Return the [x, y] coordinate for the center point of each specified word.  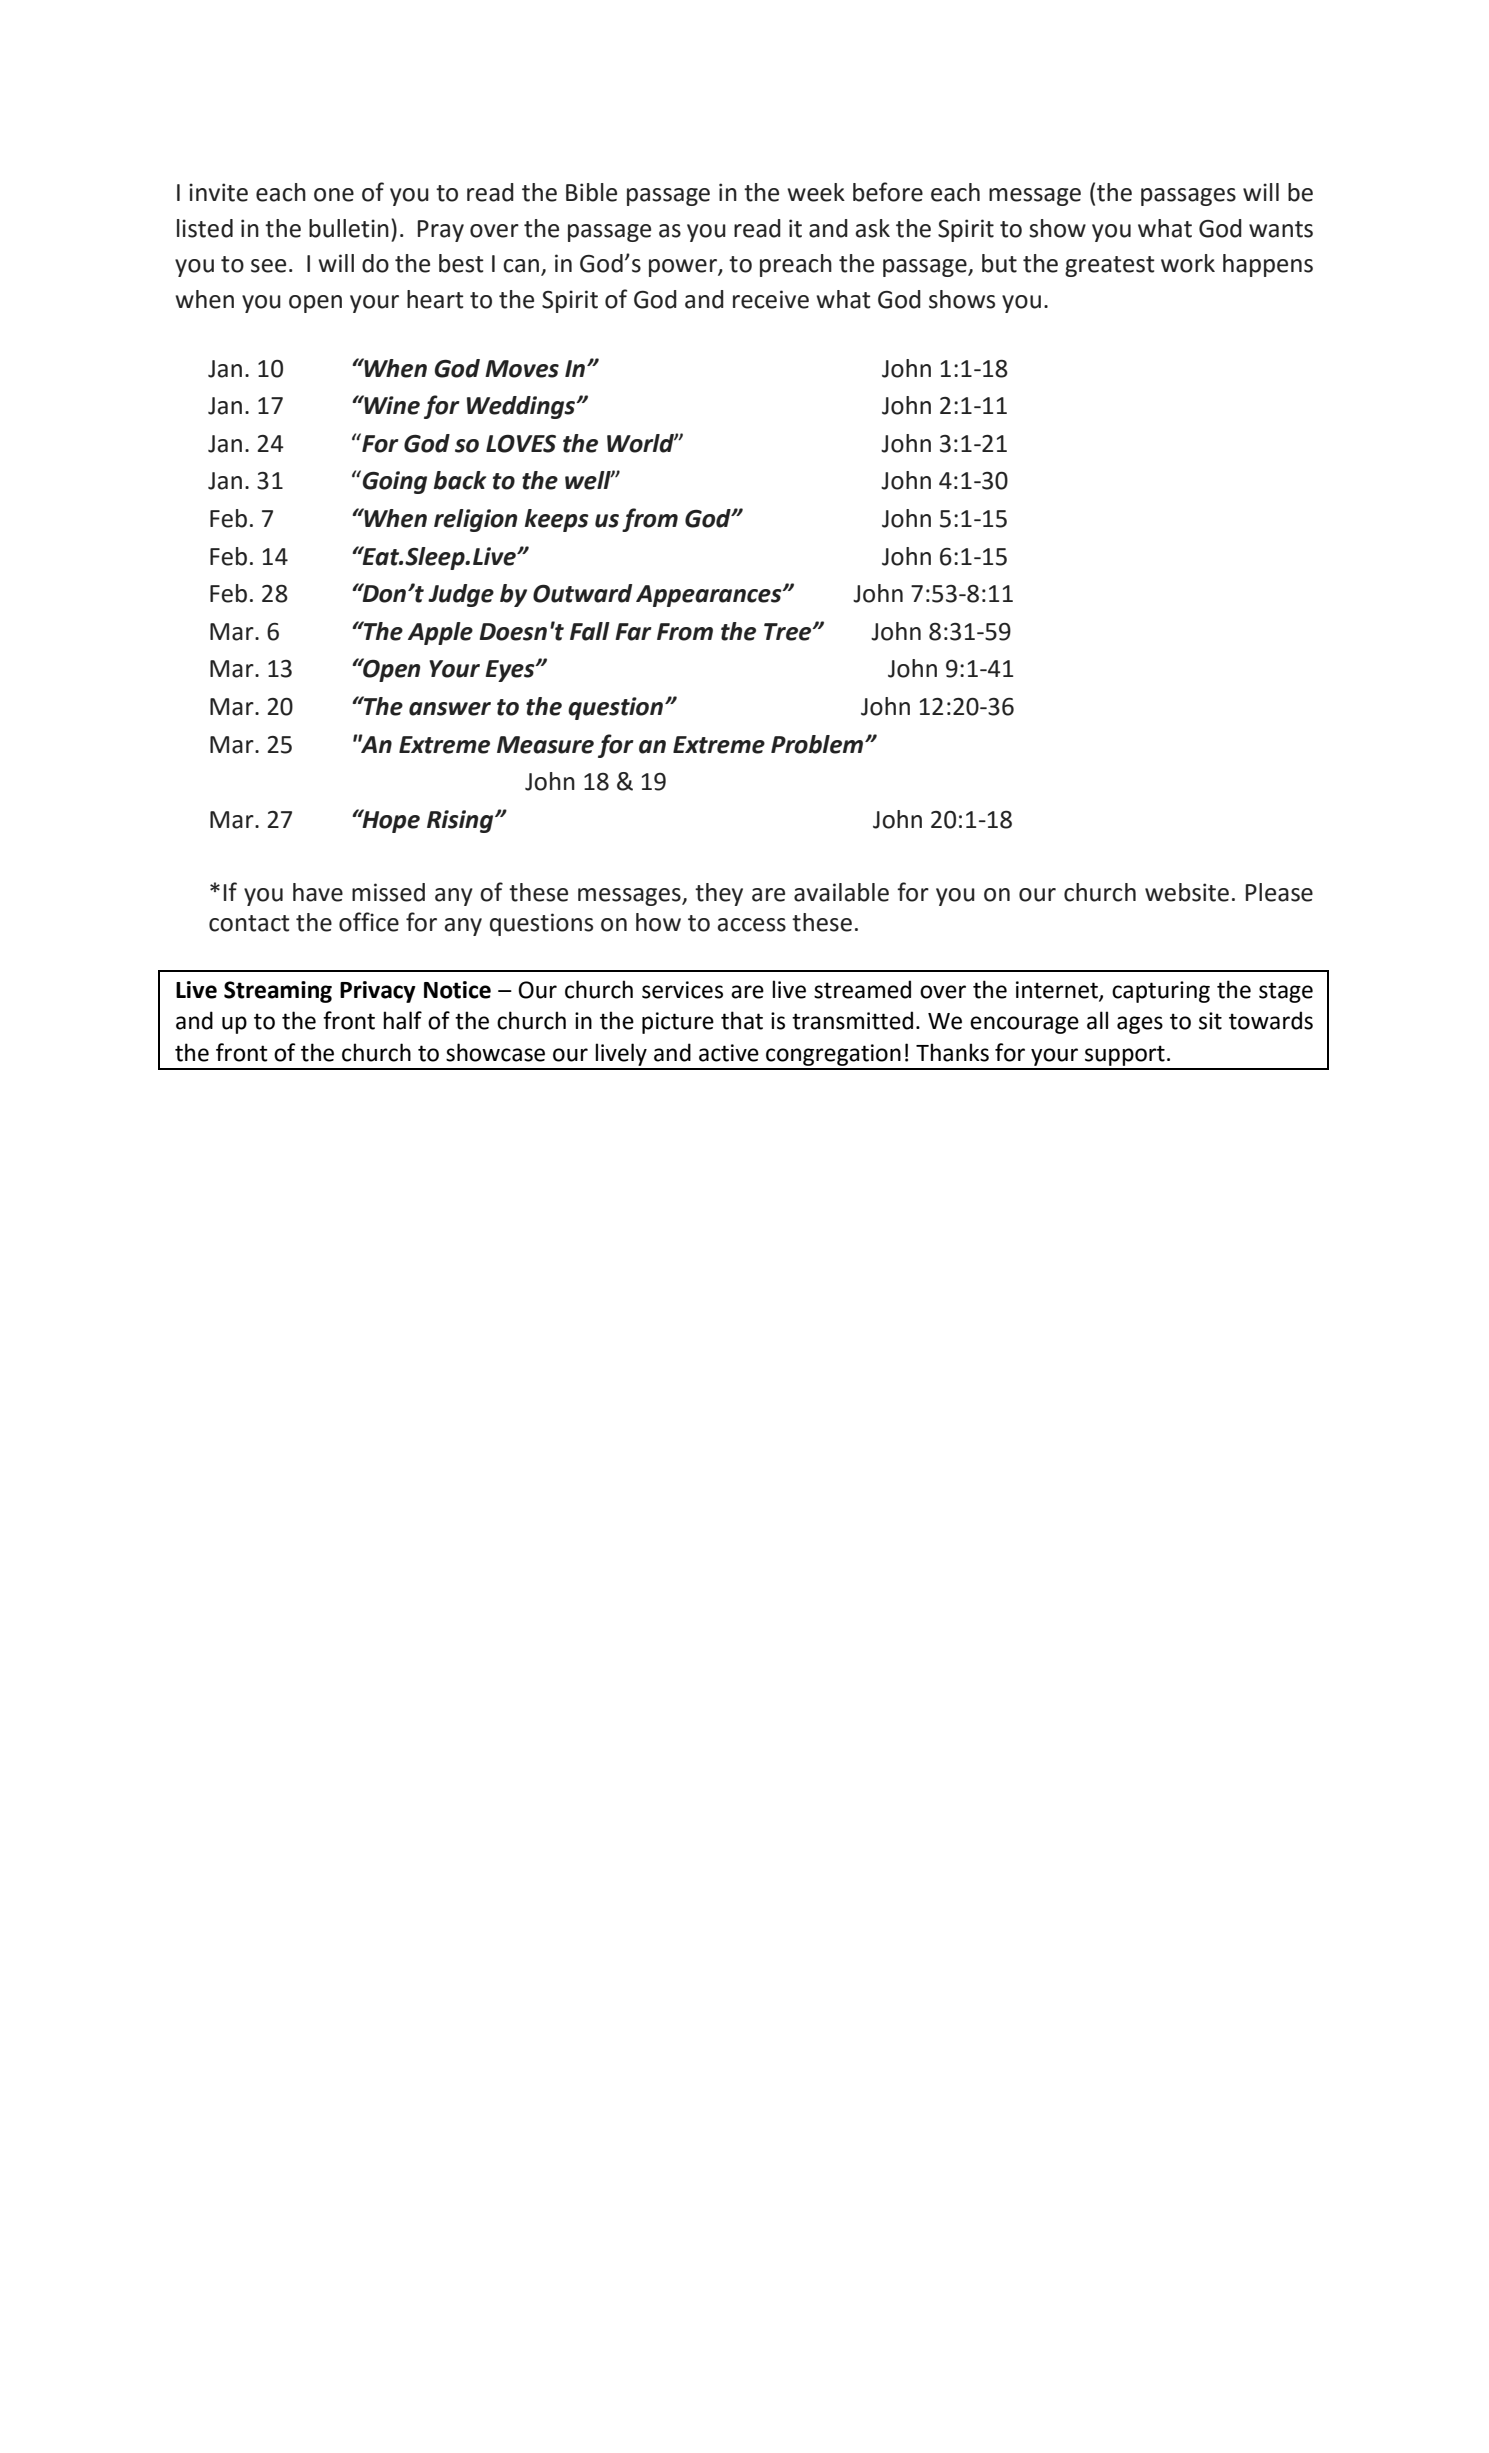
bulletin [349, 228]
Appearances [710, 596]
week [816, 192]
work [1188, 263]
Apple [440, 633]
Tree [789, 632]
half [402, 1020]
